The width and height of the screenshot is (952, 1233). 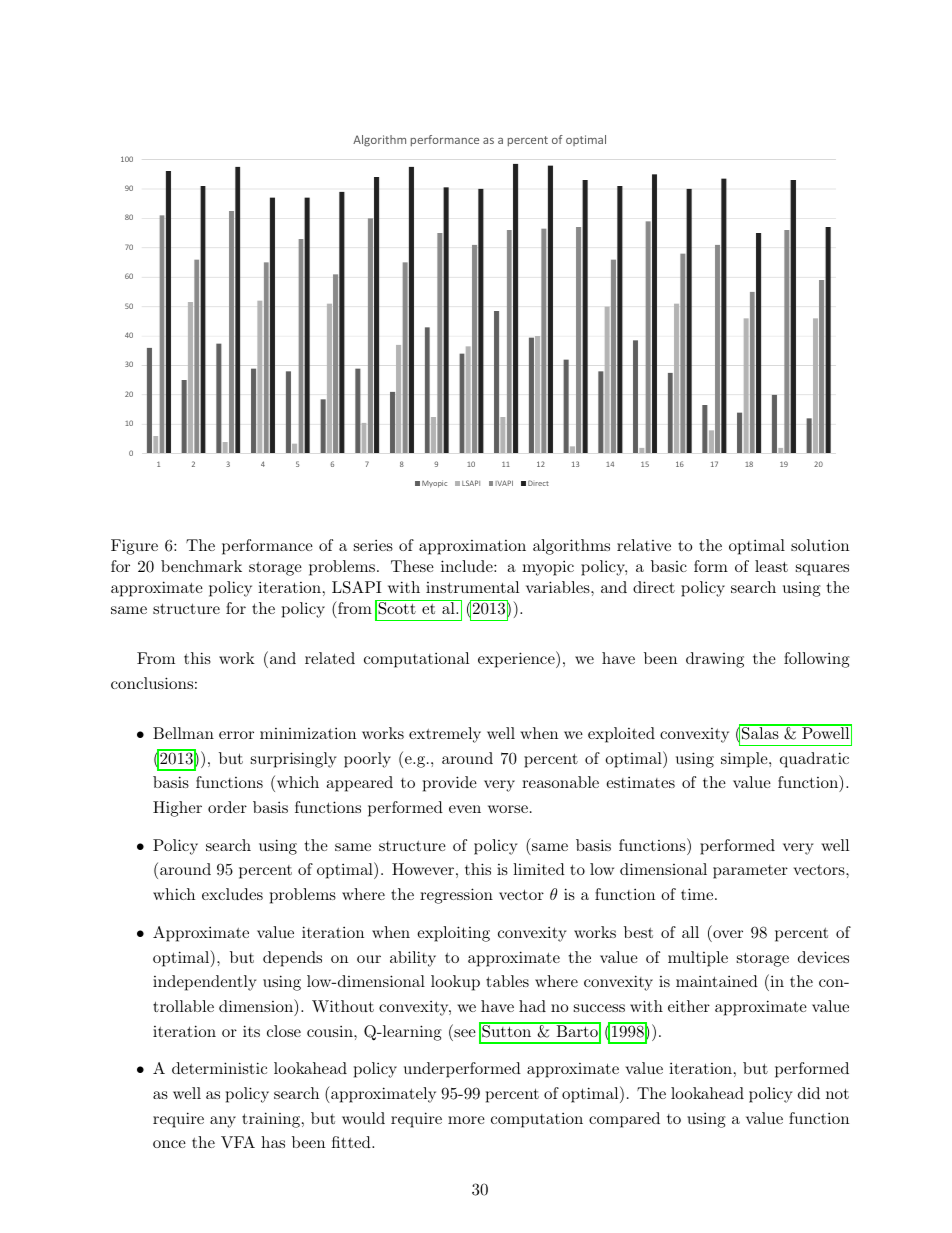 I want to click on independently, so click(x=205, y=983).
